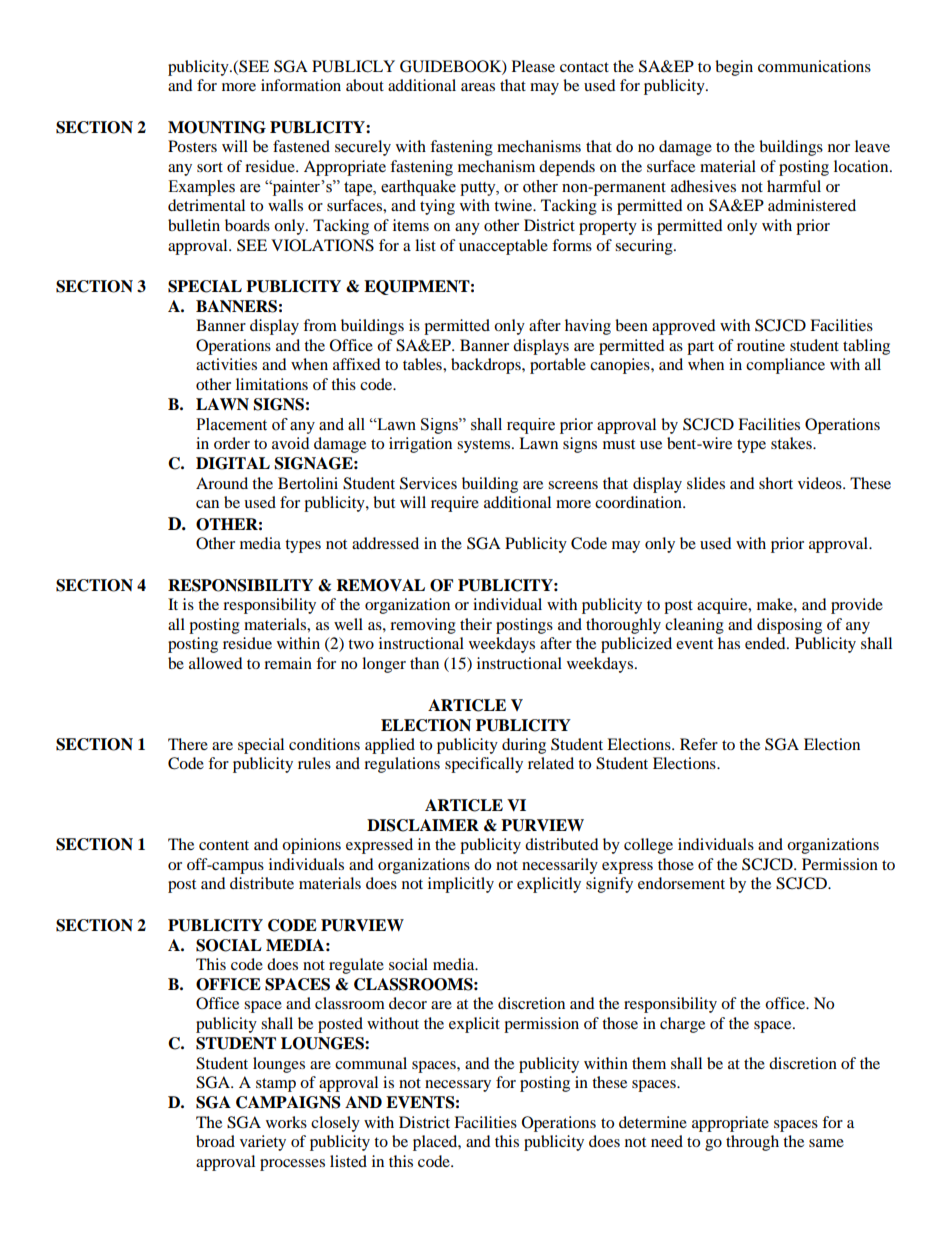 This page has width=952, height=1233. I want to click on portable, so click(558, 366).
